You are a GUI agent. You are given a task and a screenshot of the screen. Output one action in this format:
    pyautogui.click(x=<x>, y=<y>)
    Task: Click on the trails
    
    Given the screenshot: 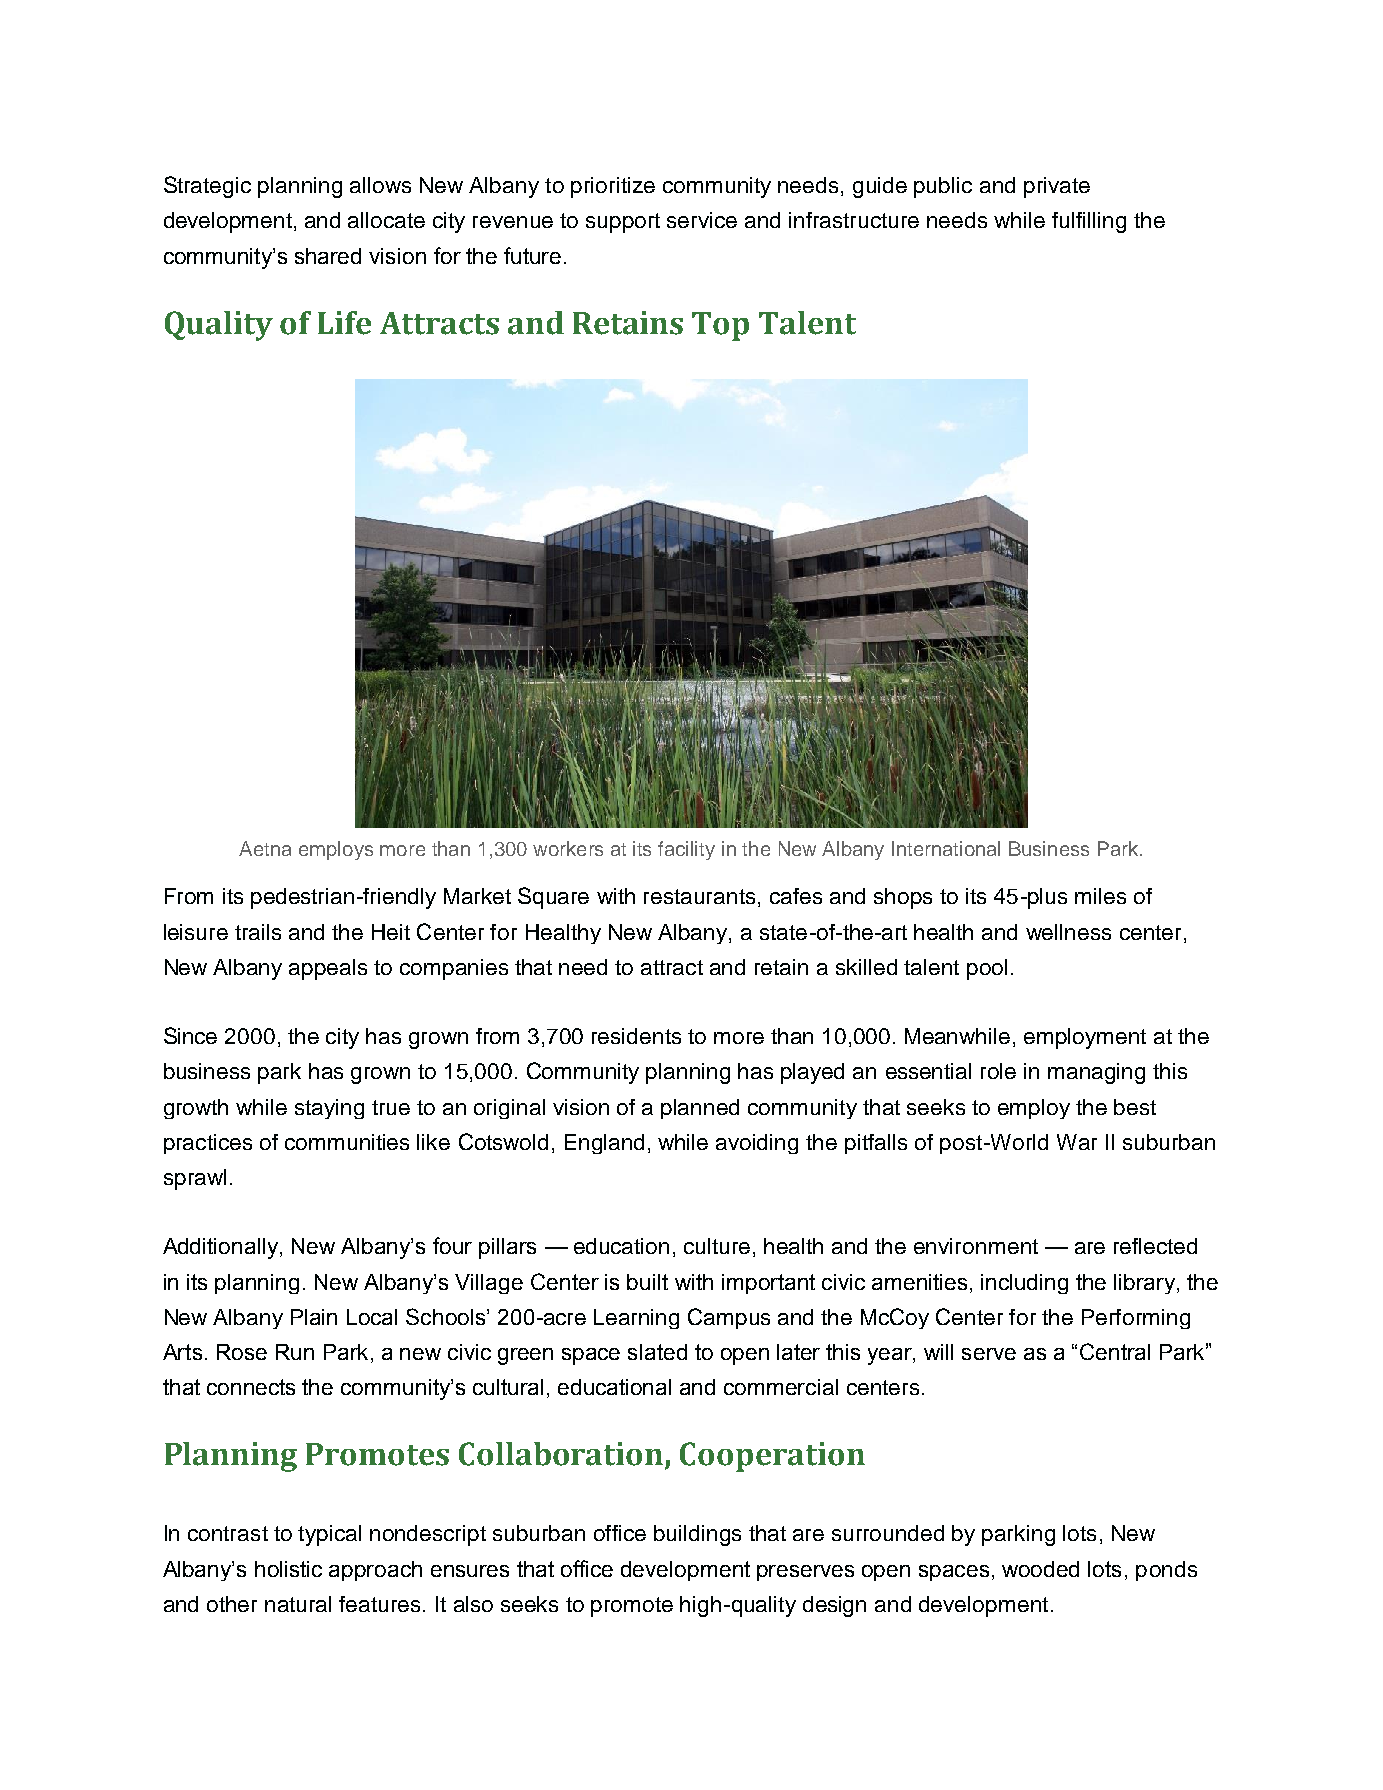 What is the action you would take?
    pyautogui.click(x=258, y=932)
